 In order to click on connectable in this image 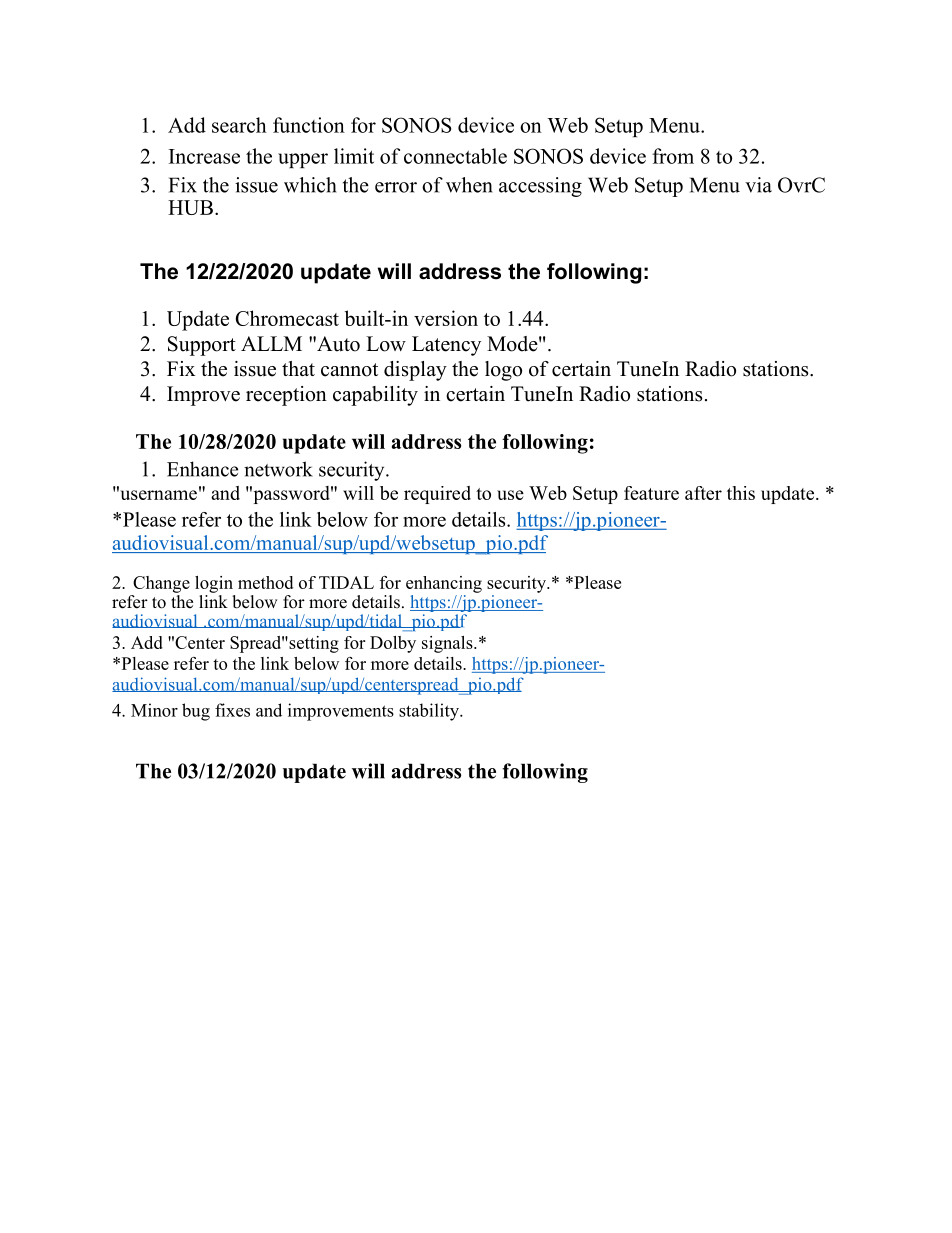, I will do `click(455, 156)`.
